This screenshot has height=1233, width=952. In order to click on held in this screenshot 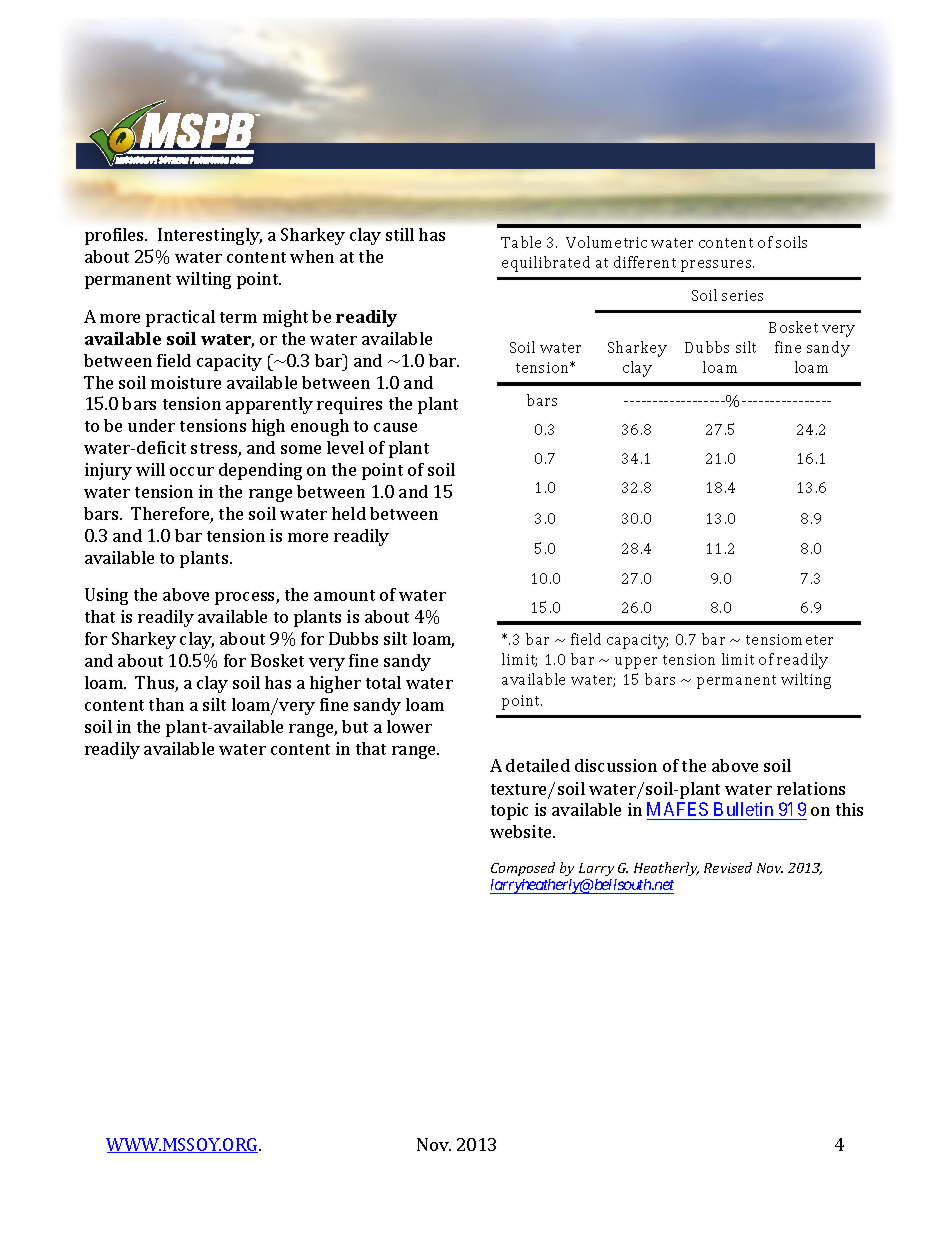, I will do `click(349, 513)`.
